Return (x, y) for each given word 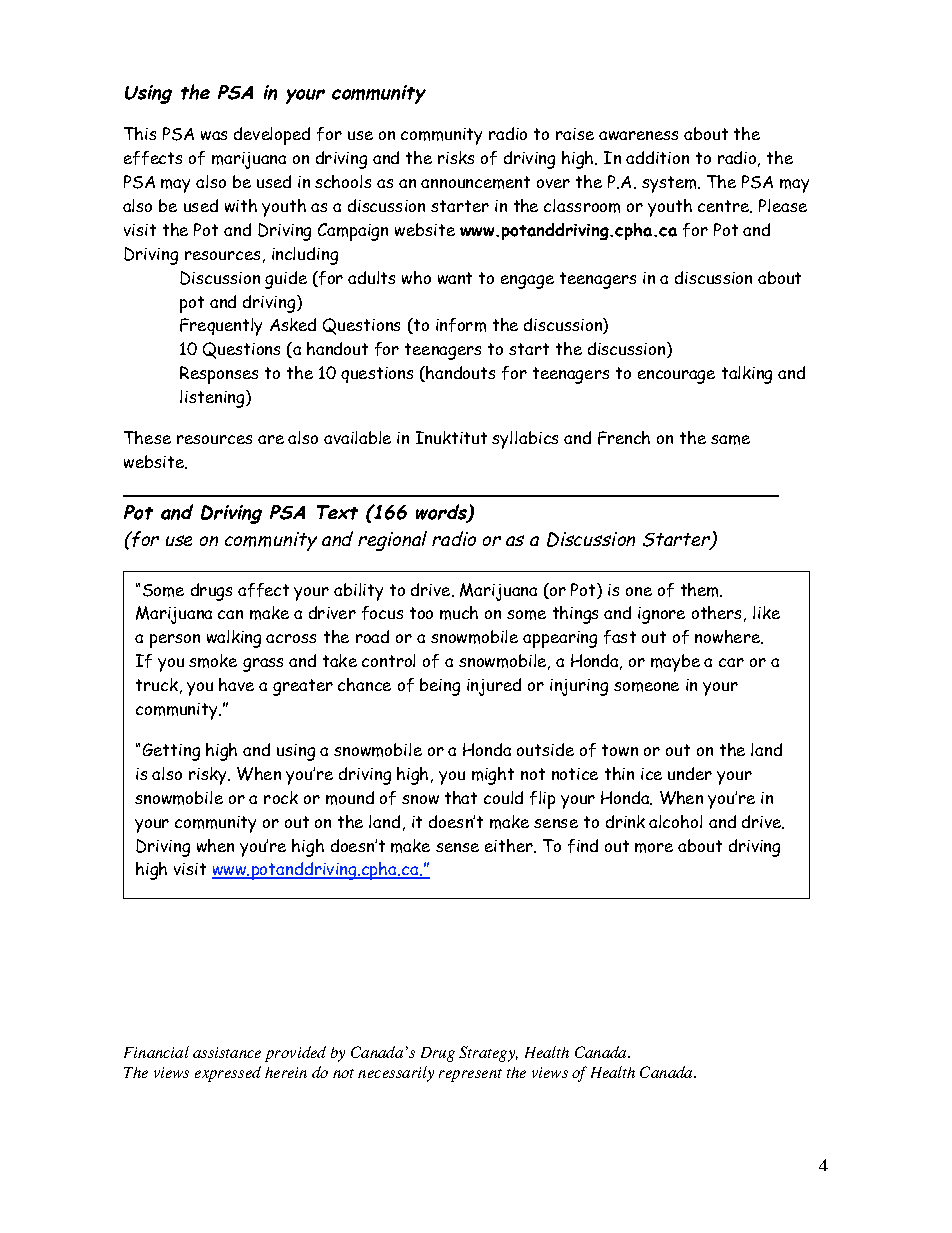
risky (209, 776)
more (654, 848)
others (716, 612)
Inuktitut (451, 437)
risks (456, 157)
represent (470, 1075)
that (461, 797)
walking (234, 639)
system (670, 184)
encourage (676, 377)
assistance (227, 1052)
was (214, 135)
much (459, 613)
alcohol (675, 821)
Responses (219, 375)
